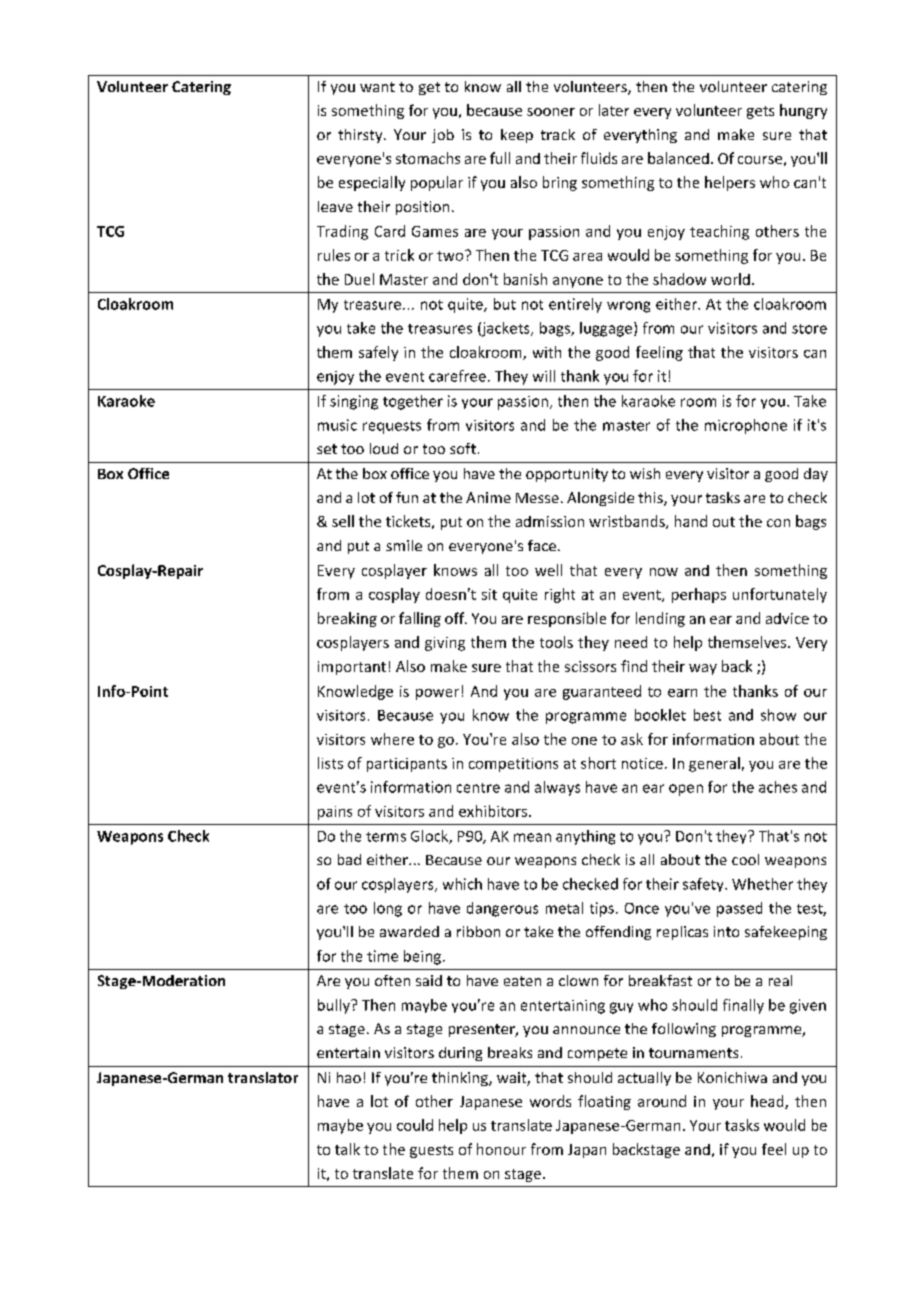 The image size is (924, 1308). Describe the element at coordinates (564, 908) in the image. I see `metal` at that location.
